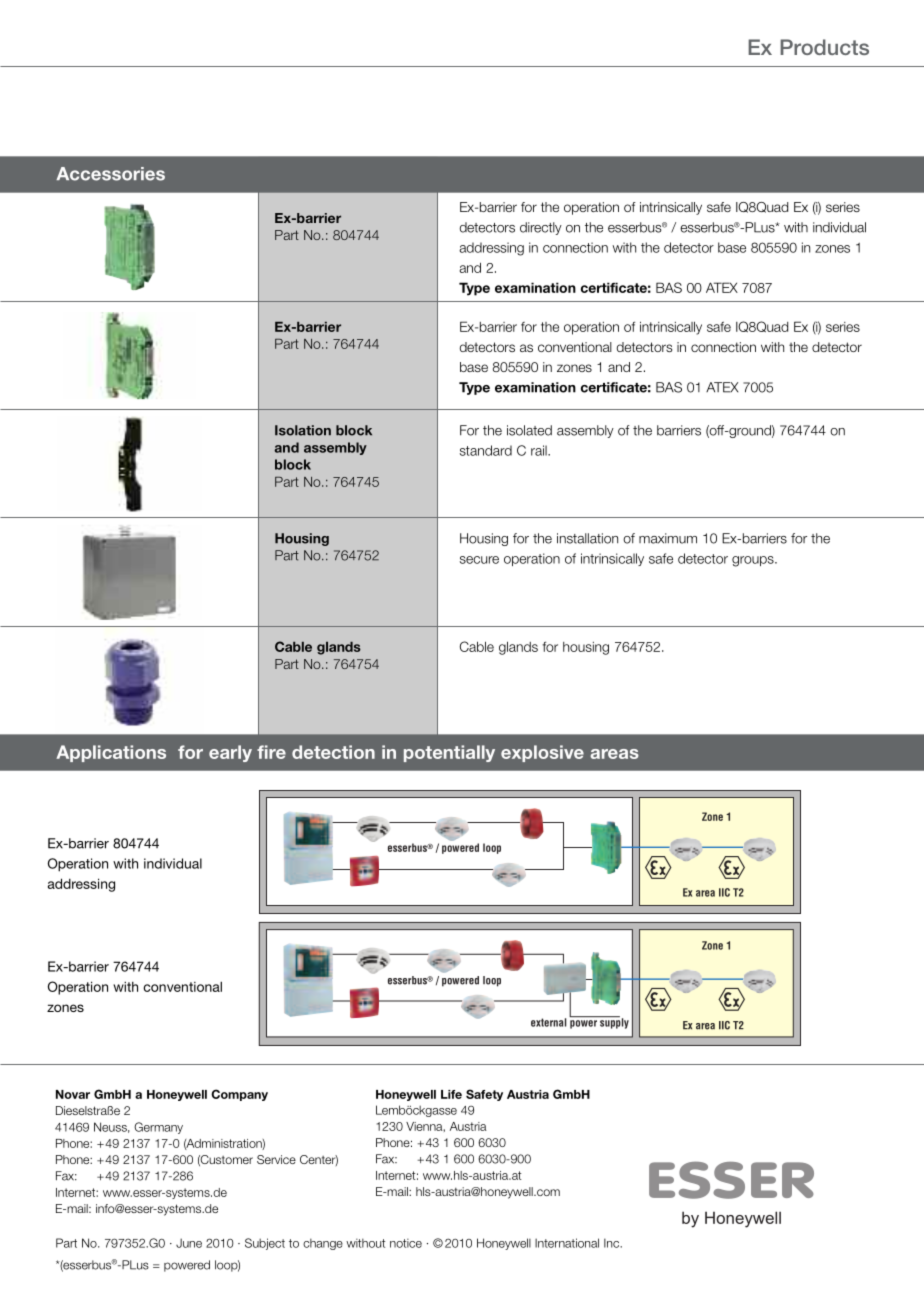 The width and height of the screenshot is (924, 1308). Describe the element at coordinates (239, 1095) in the screenshot. I see `Company` at that location.
